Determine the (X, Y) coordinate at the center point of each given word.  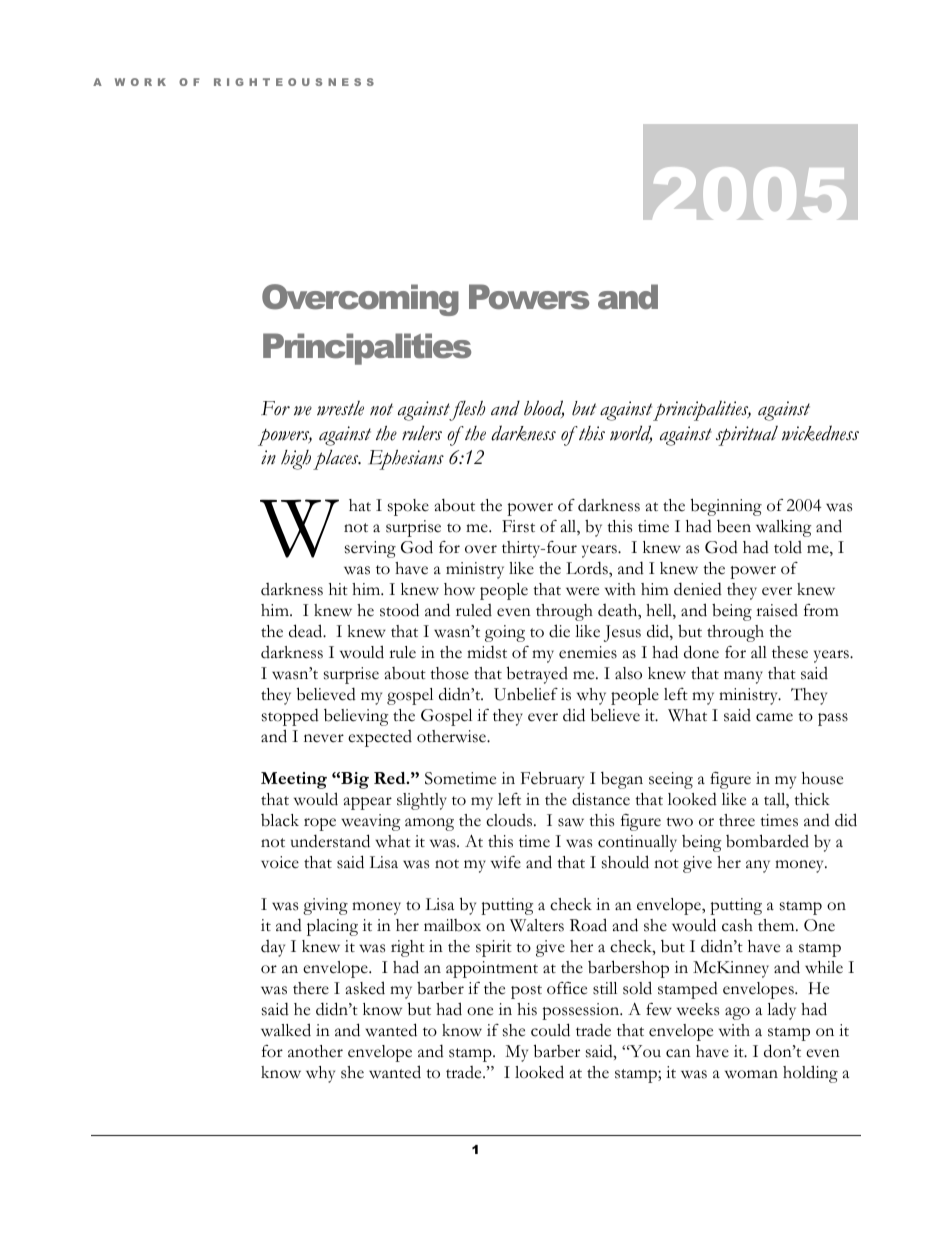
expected (380, 738)
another (315, 1051)
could (550, 1030)
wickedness (820, 433)
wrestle (340, 408)
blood (544, 409)
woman (751, 1074)
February (552, 780)
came (774, 717)
